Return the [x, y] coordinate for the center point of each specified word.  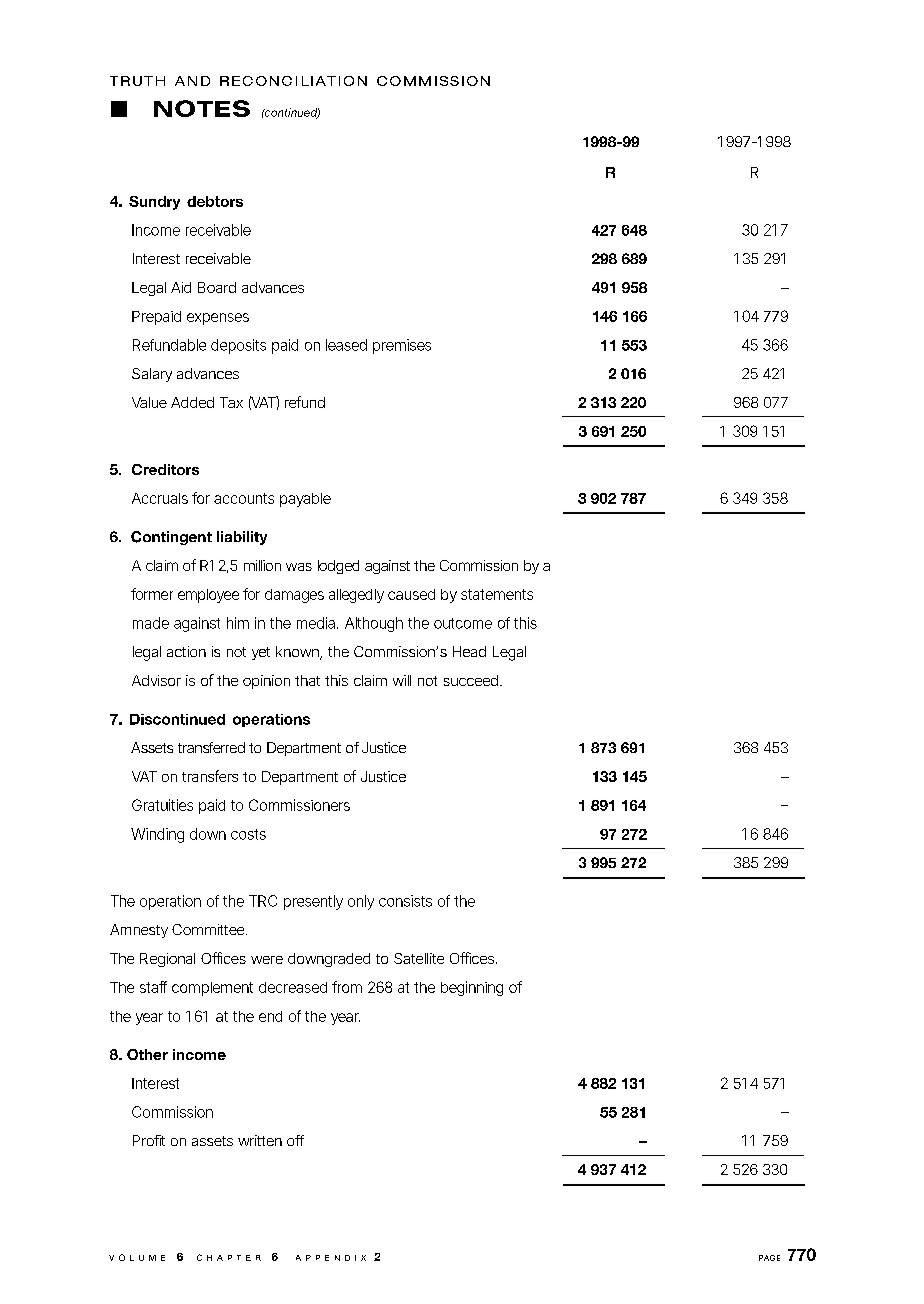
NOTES [202, 108]
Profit [149, 1140]
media [317, 623]
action [186, 651]
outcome [463, 623]
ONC [274, 81]
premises [402, 346]
